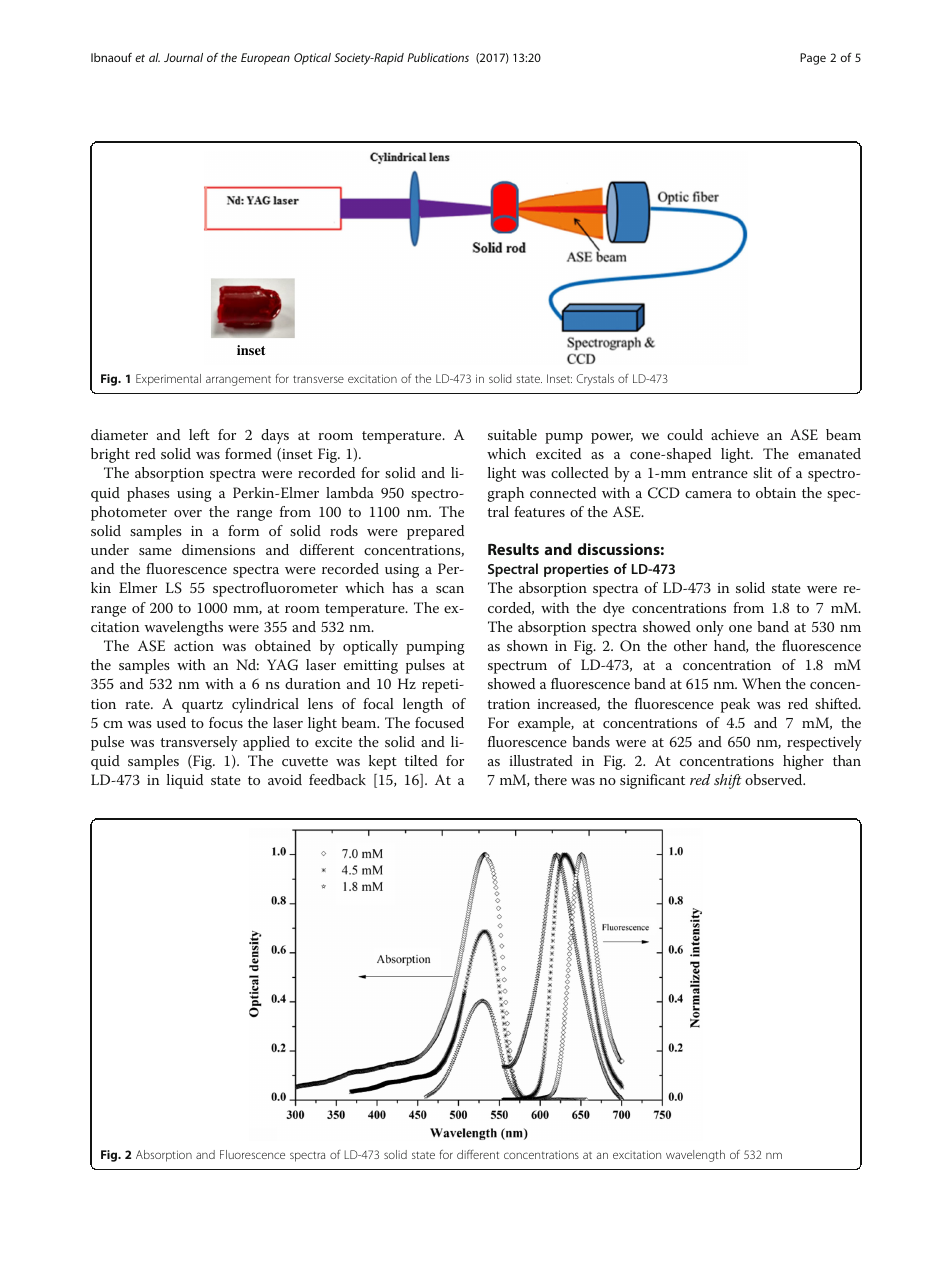 The height and width of the image is (1265, 952). What do you see at coordinates (266, 743) in the image?
I see `applied` at bounding box center [266, 743].
